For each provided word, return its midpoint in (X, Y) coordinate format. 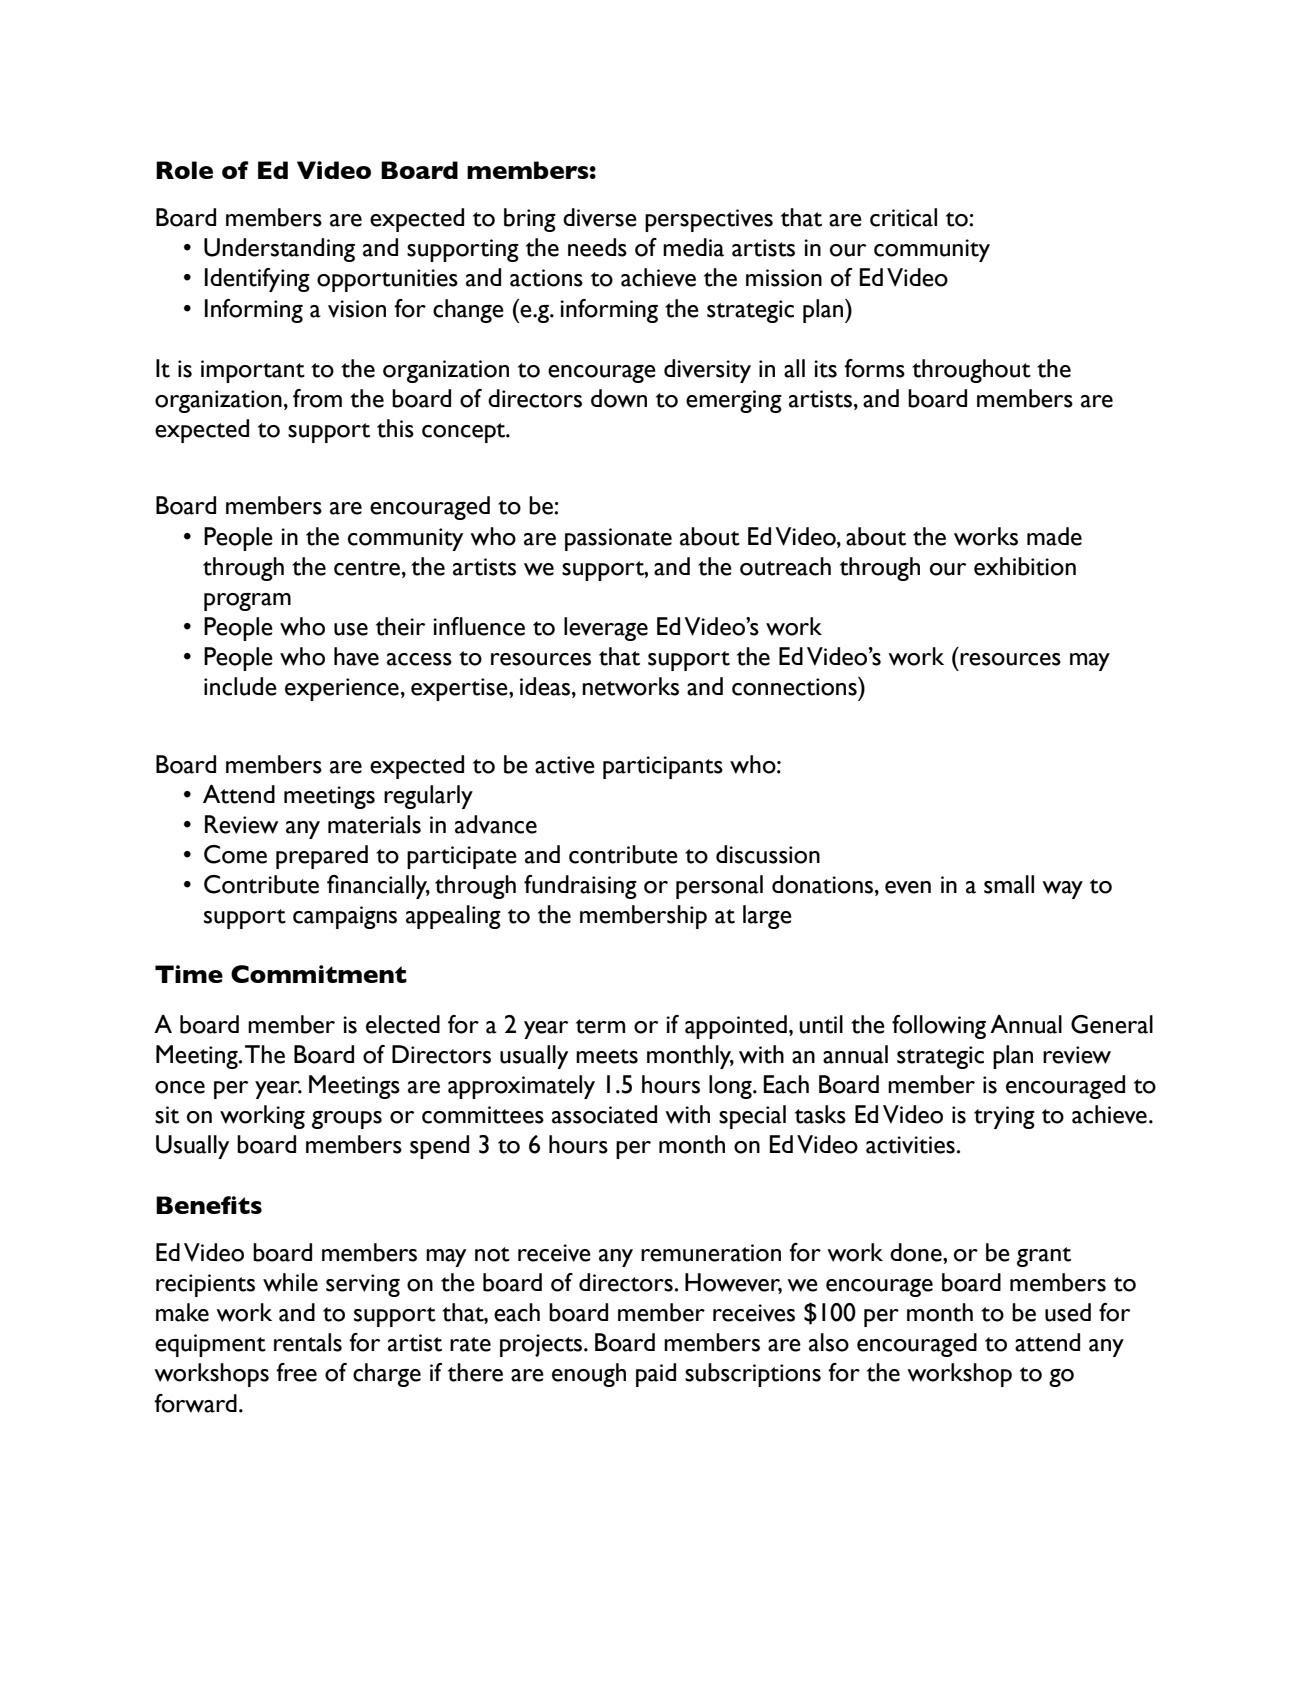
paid (656, 1375)
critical (903, 217)
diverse (600, 217)
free (296, 1372)
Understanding (279, 250)
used (1068, 1312)
